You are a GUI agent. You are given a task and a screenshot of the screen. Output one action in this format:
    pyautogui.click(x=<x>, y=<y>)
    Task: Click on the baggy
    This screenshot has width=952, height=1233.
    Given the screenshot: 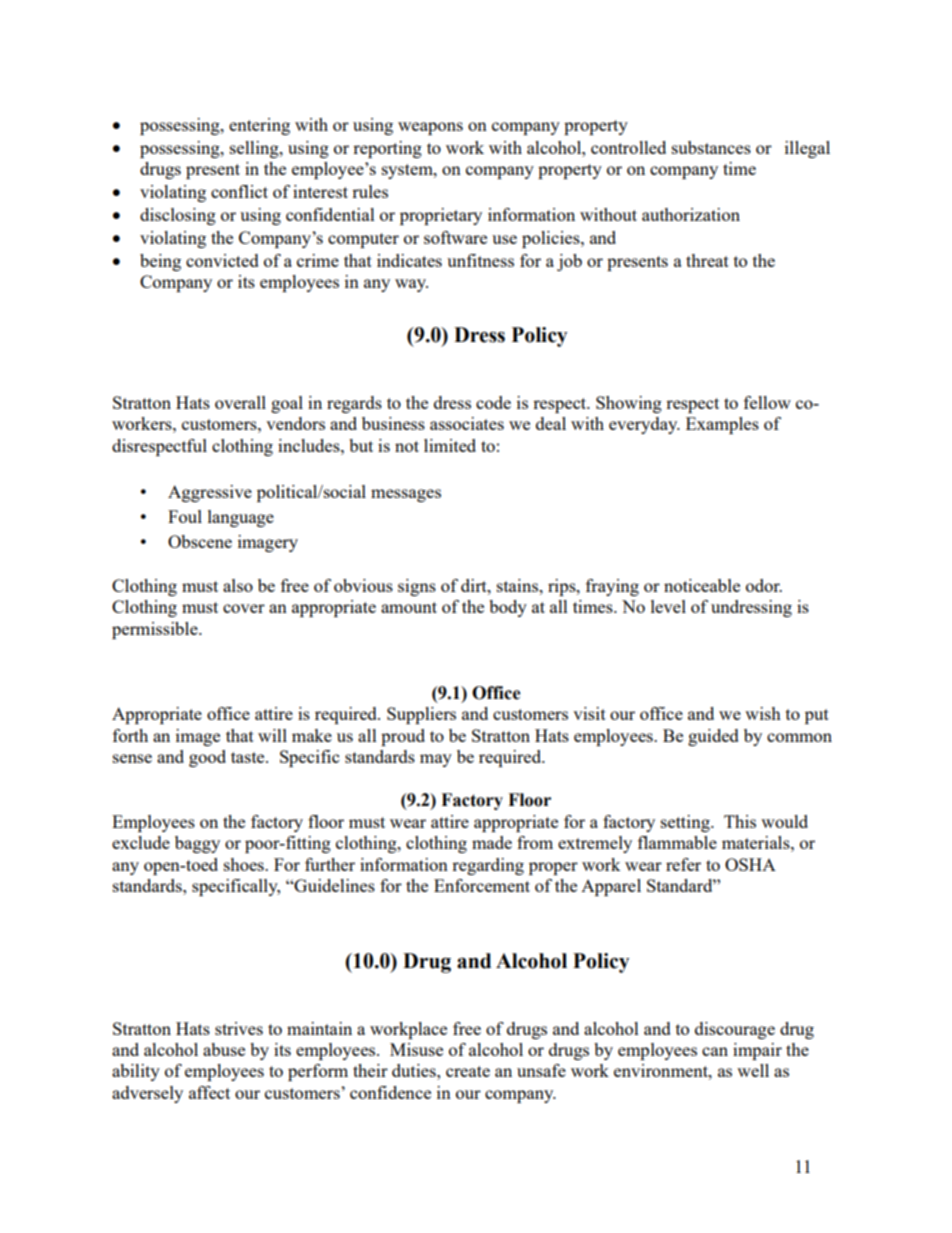 What is the action you would take?
    pyautogui.click(x=197, y=844)
